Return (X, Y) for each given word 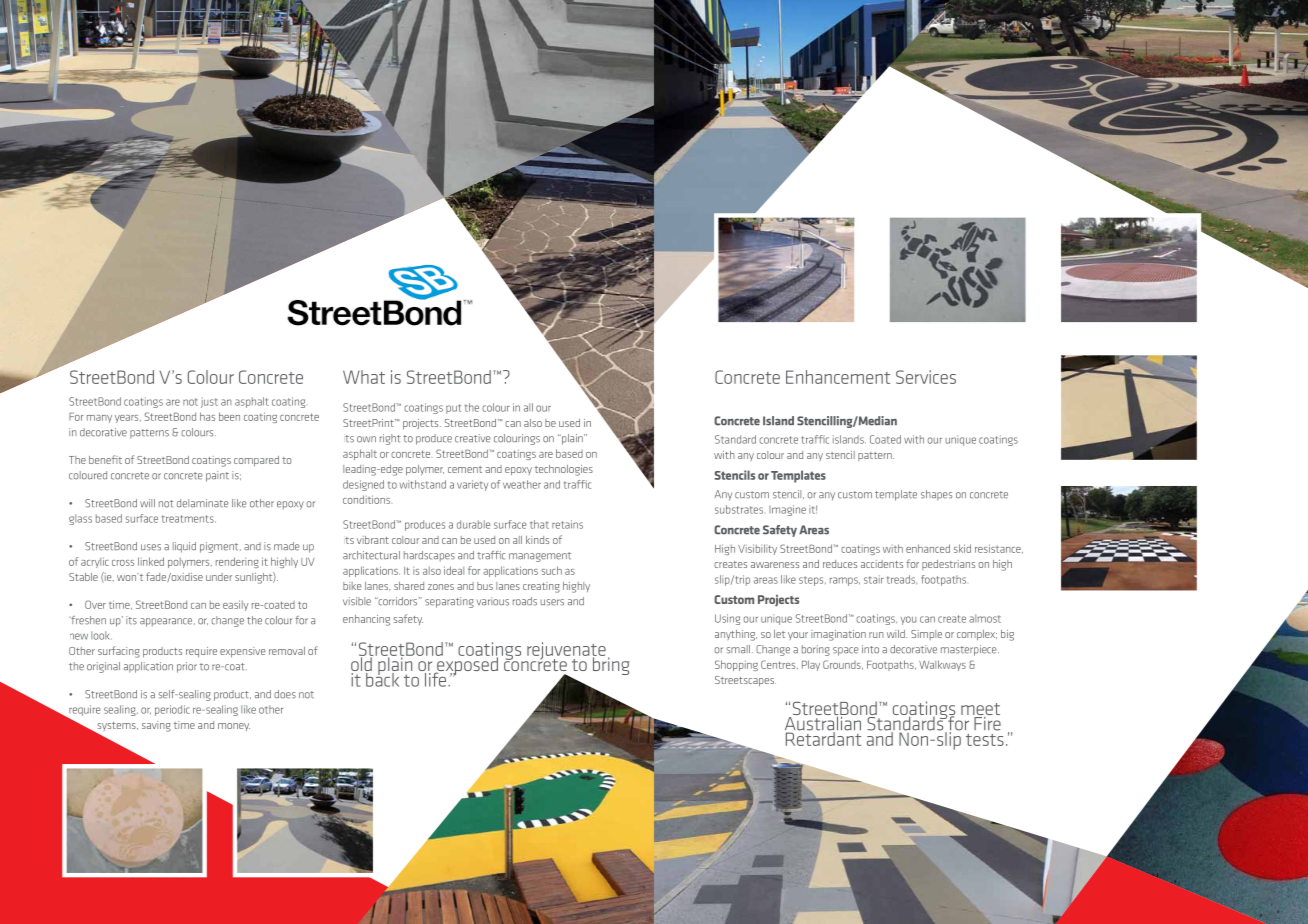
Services (926, 377)
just (209, 402)
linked (151, 561)
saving (156, 726)
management (540, 557)
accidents (882, 564)
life (435, 678)
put (453, 409)
